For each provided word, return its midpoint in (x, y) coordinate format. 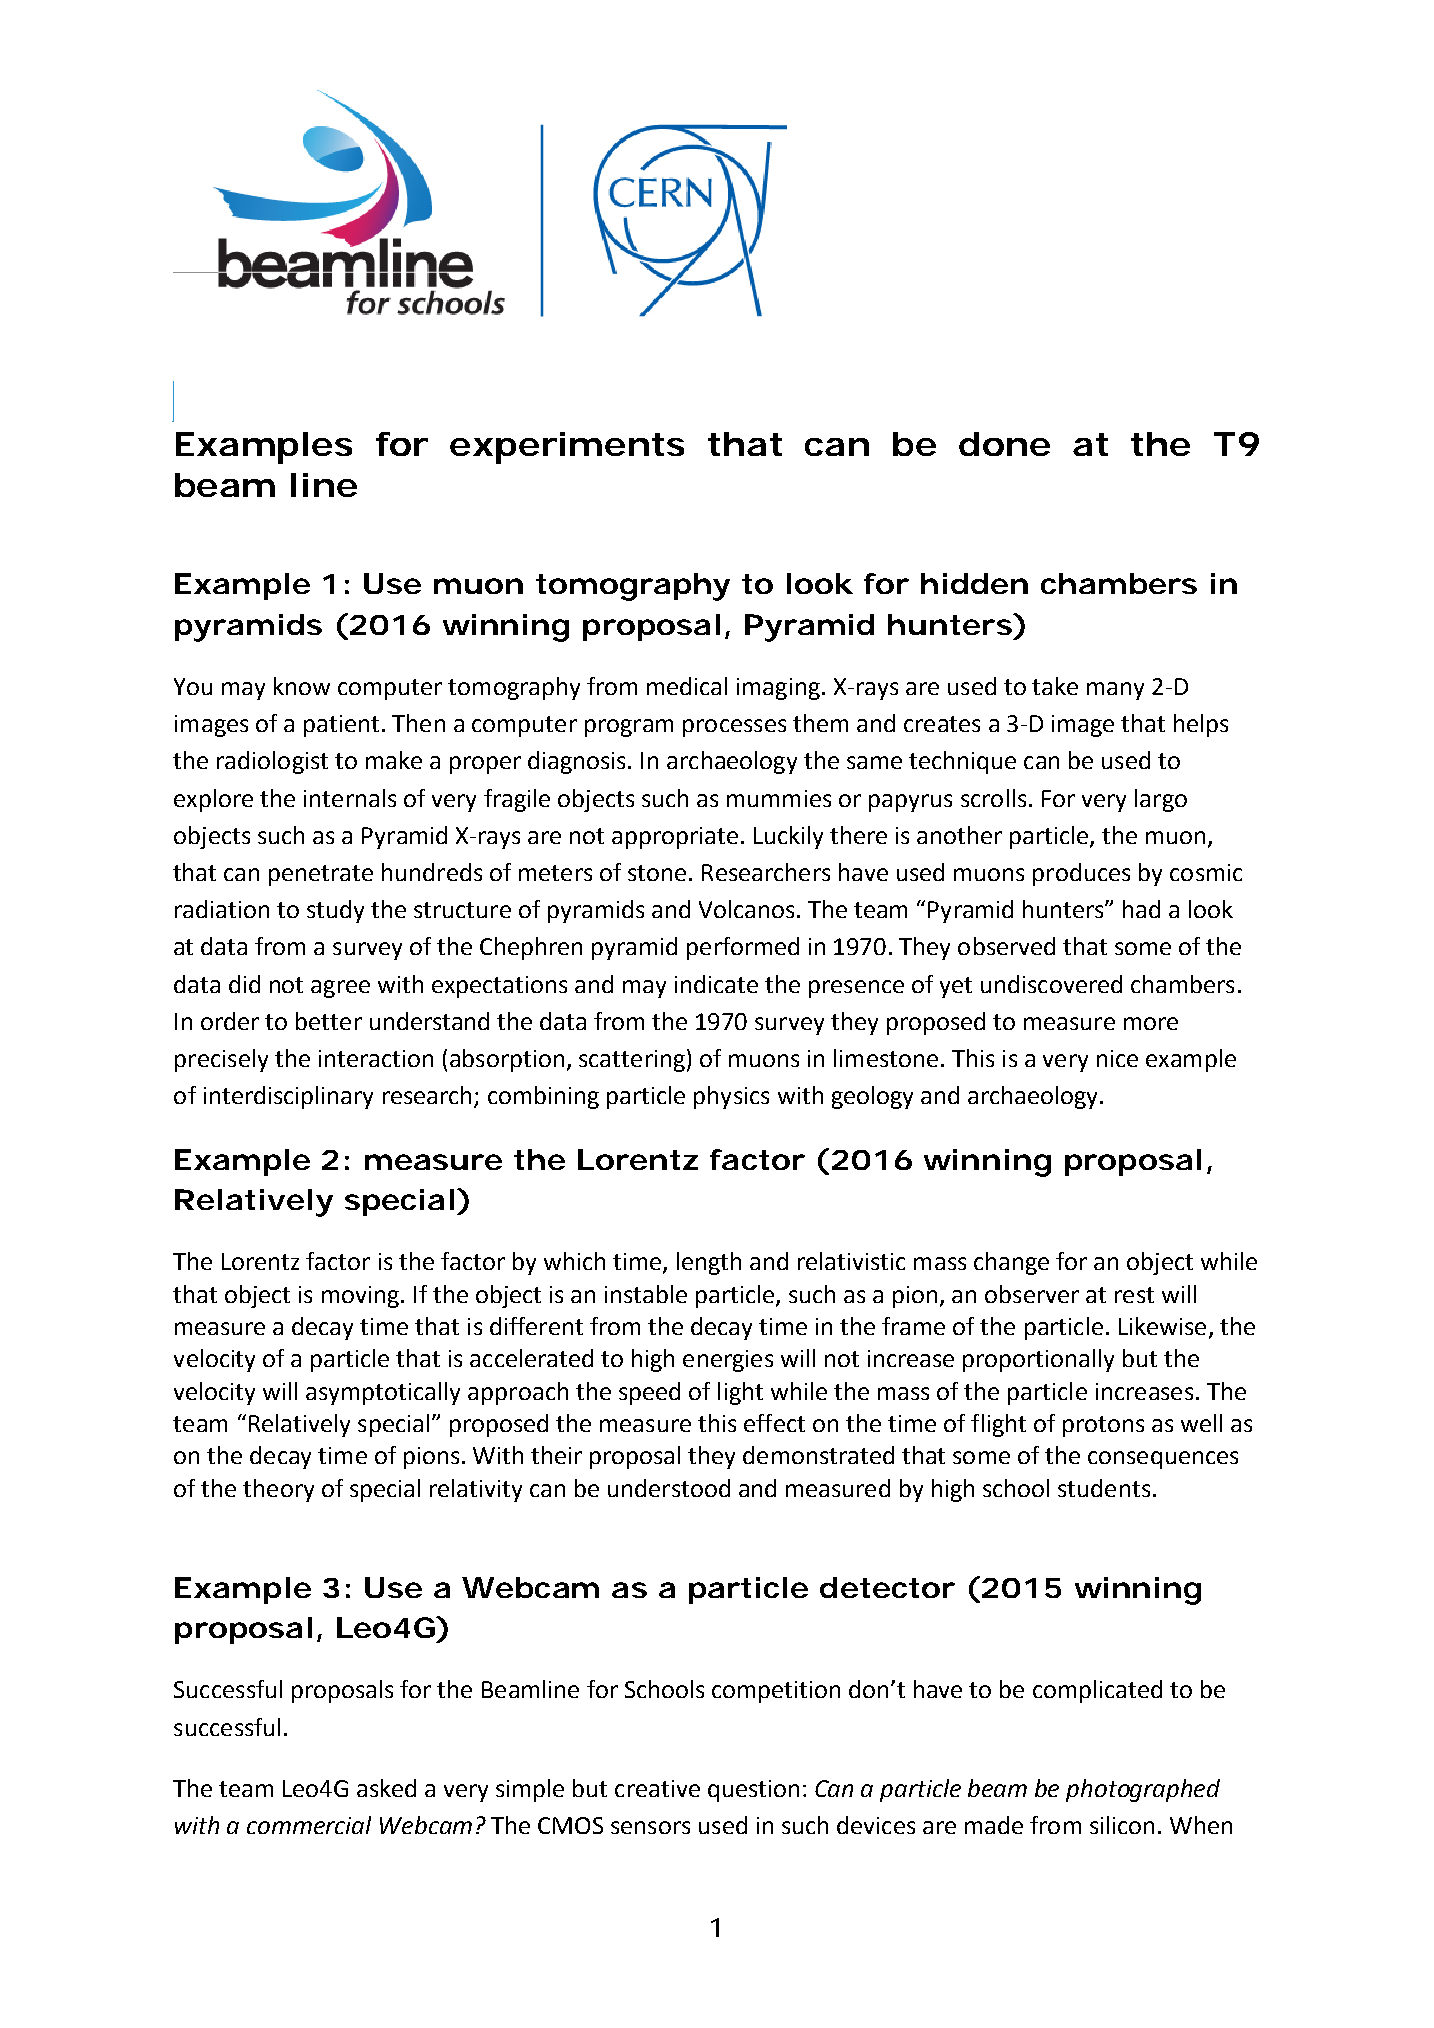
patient (341, 726)
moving (360, 1297)
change (1011, 1263)
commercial (309, 1825)
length (709, 1263)
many (1115, 691)
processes (734, 728)
